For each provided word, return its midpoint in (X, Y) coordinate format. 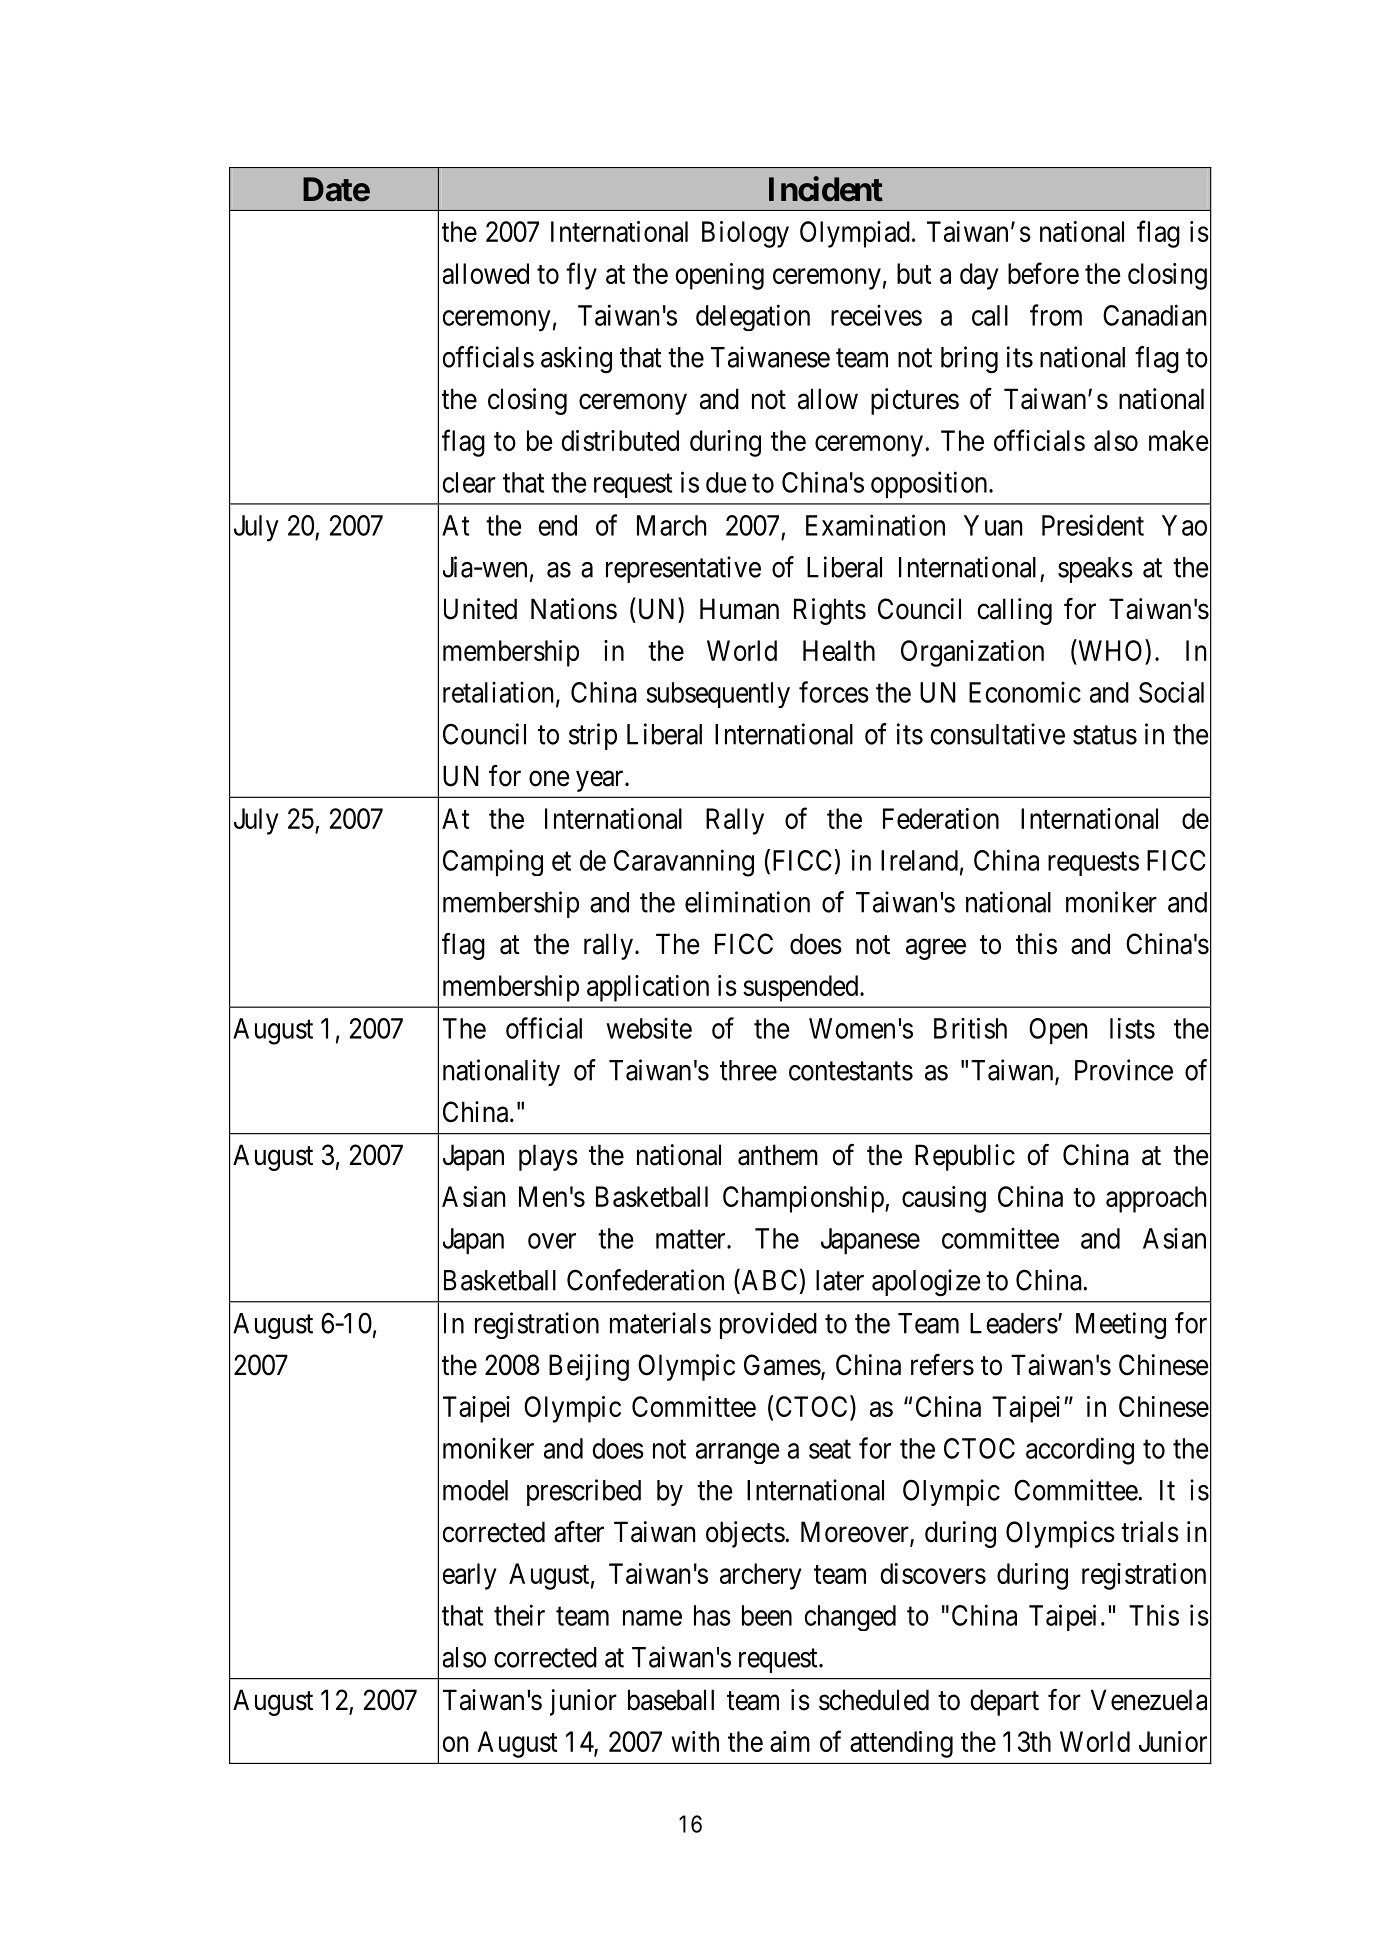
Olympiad (855, 234)
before (1043, 273)
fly (581, 276)
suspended (802, 988)
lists (1132, 1028)
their (519, 1615)
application (648, 988)
